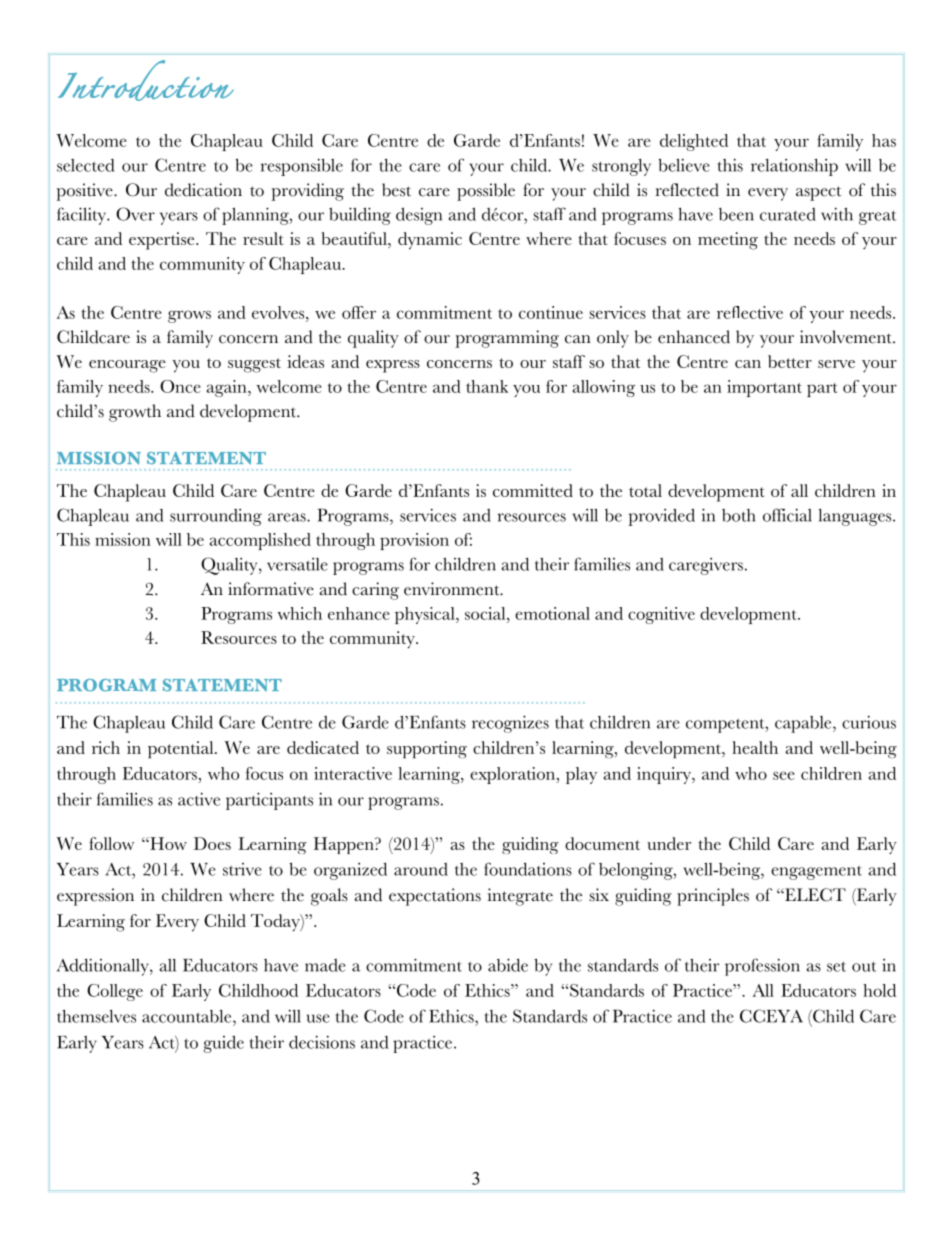 The height and width of the screenshot is (1233, 952). I want to click on Introduction, so click(146, 80).
